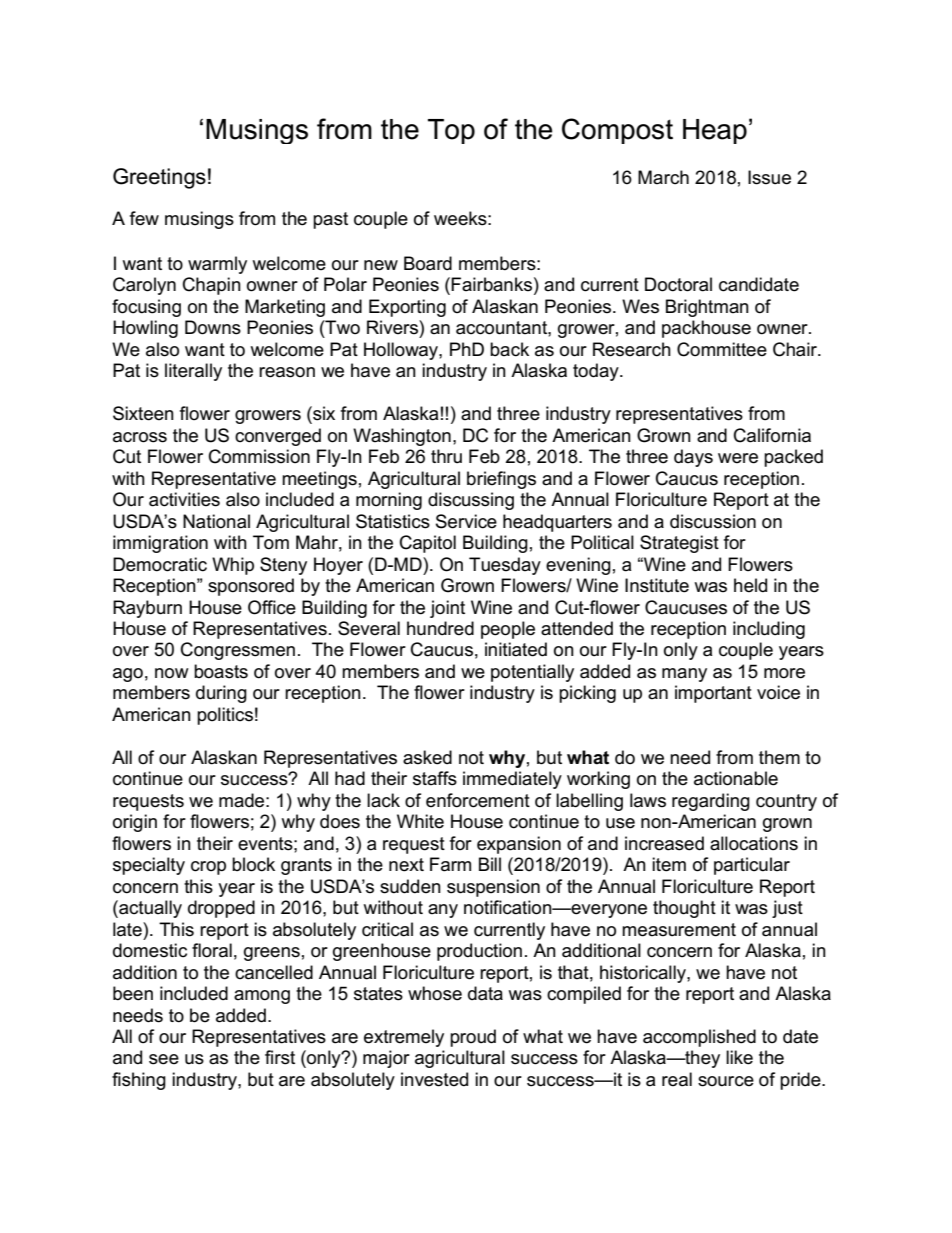 The image size is (952, 1233). Describe the element at coordinates (715, 131) in the screenshot. I see `Heap` at that location.
